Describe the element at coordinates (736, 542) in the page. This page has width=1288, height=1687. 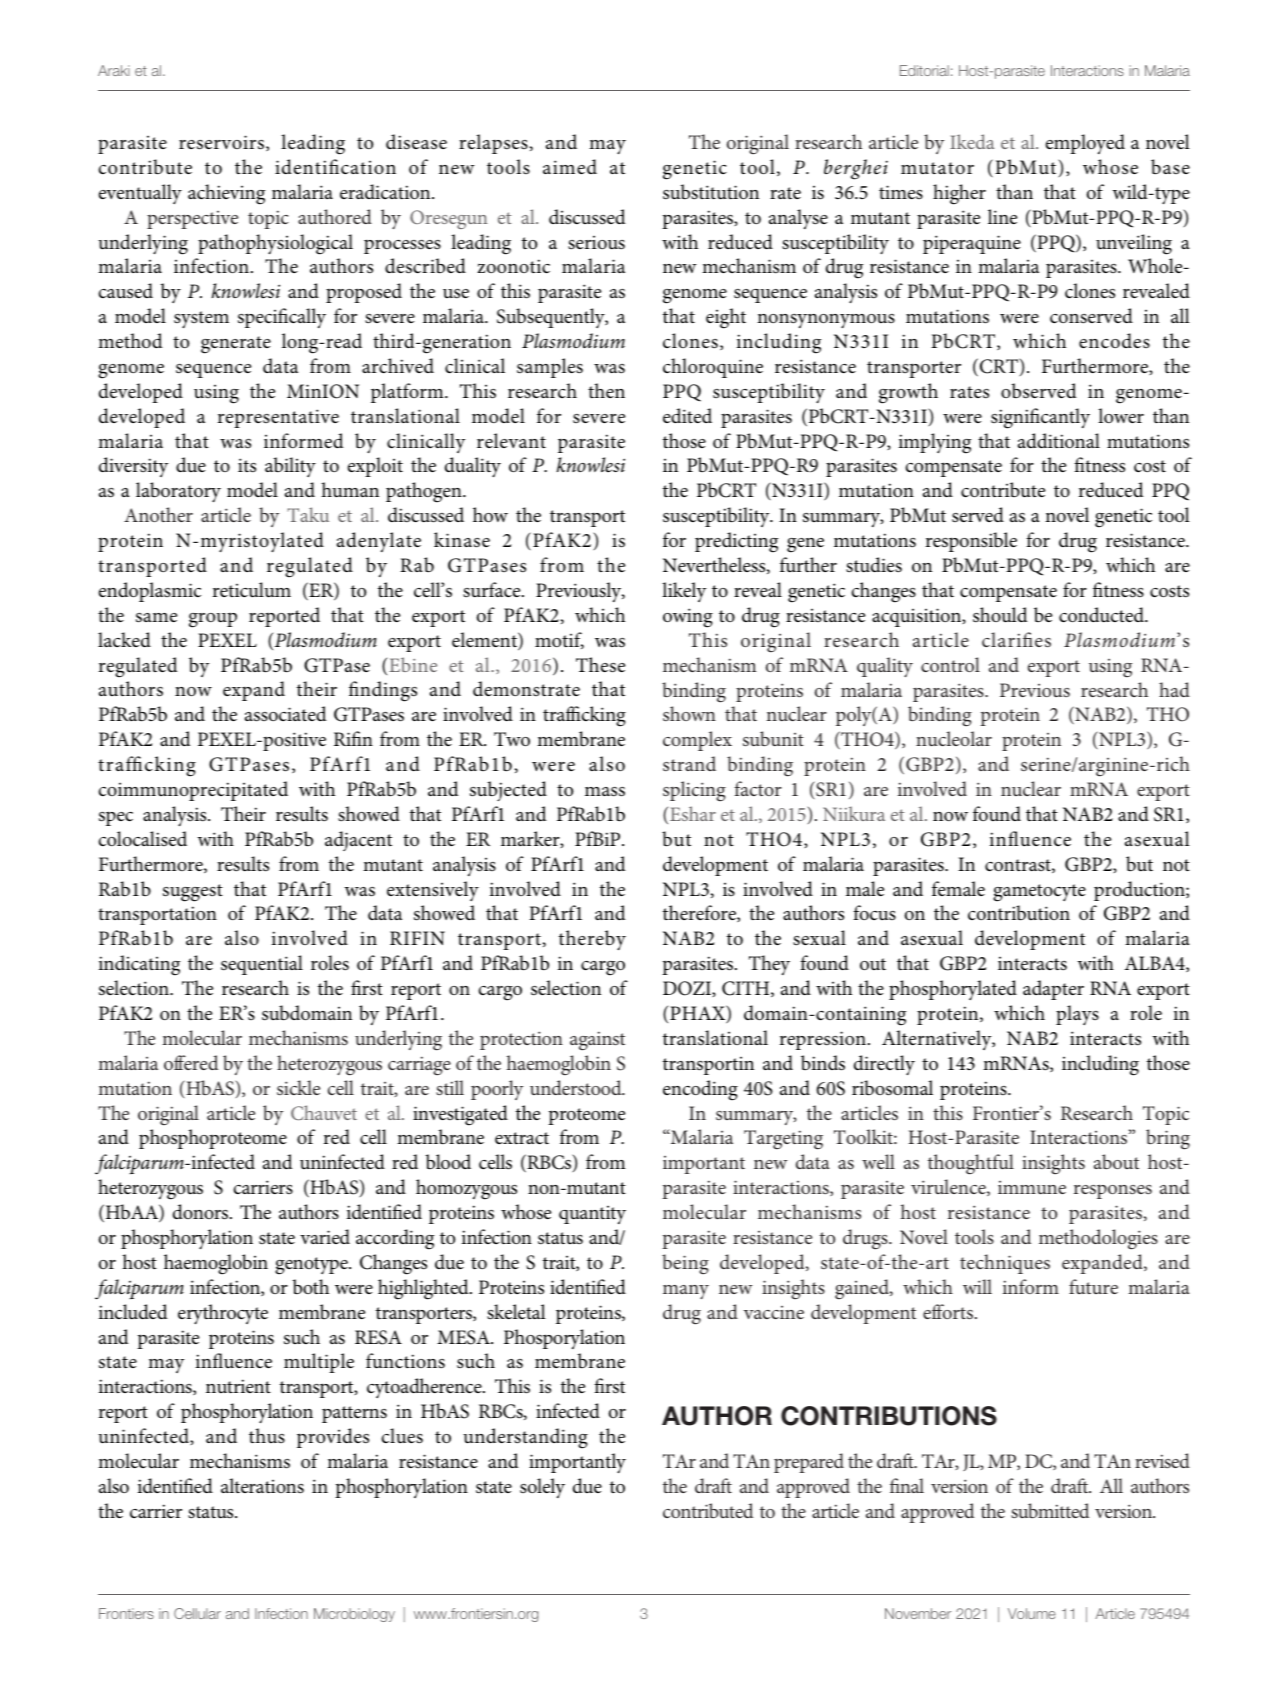
I see `predicting` at that location.
